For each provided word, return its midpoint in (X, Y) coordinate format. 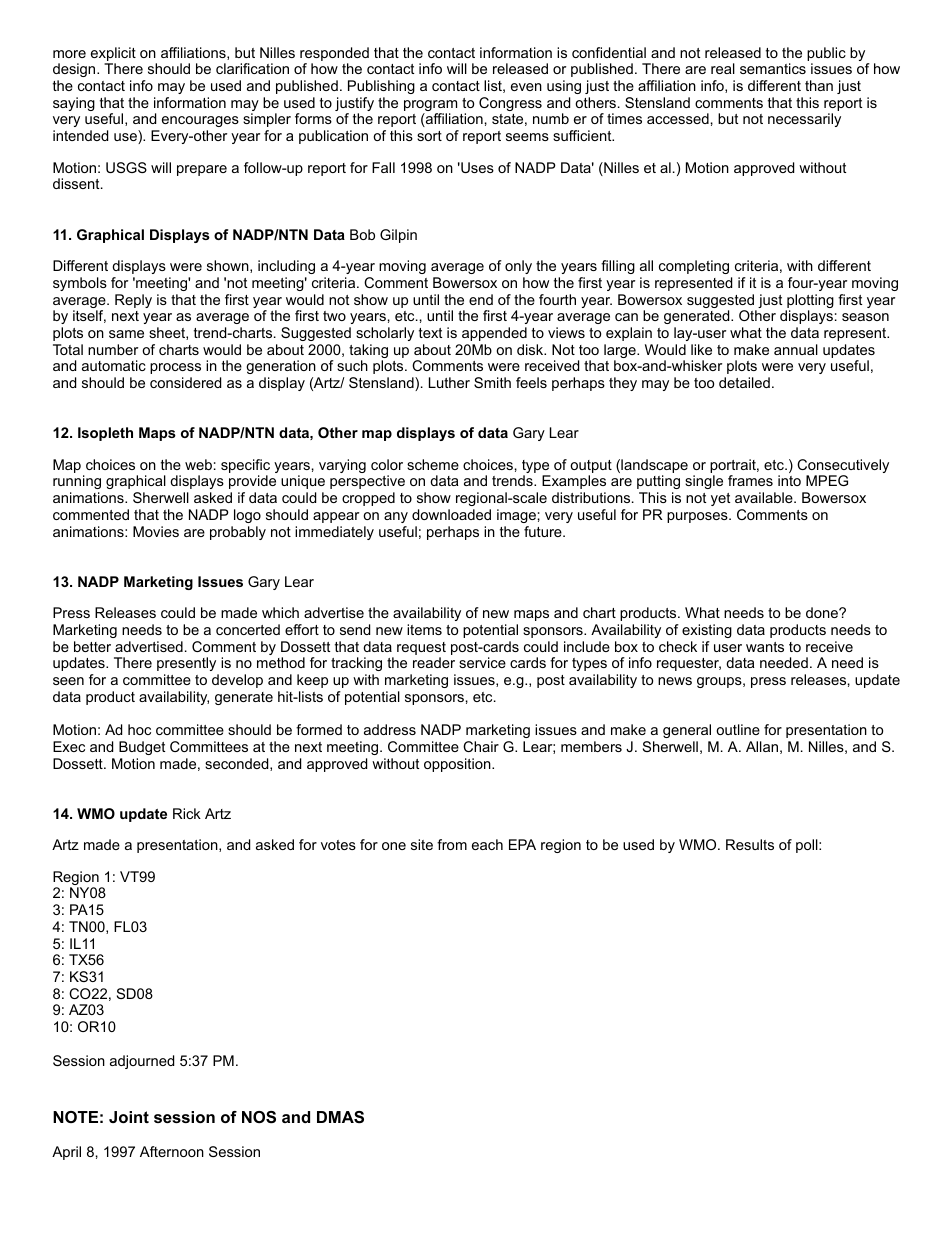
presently (186, 664)
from (452, 844)
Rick (187, 813)
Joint (129, 1117)
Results (750, 844)
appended (494, 334)
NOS (259, 1117)
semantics (773, 68)
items (424, 629)
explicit (113, 55)
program (430, 107)
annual (796, 349)
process (175, 368)
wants (765, 647)
